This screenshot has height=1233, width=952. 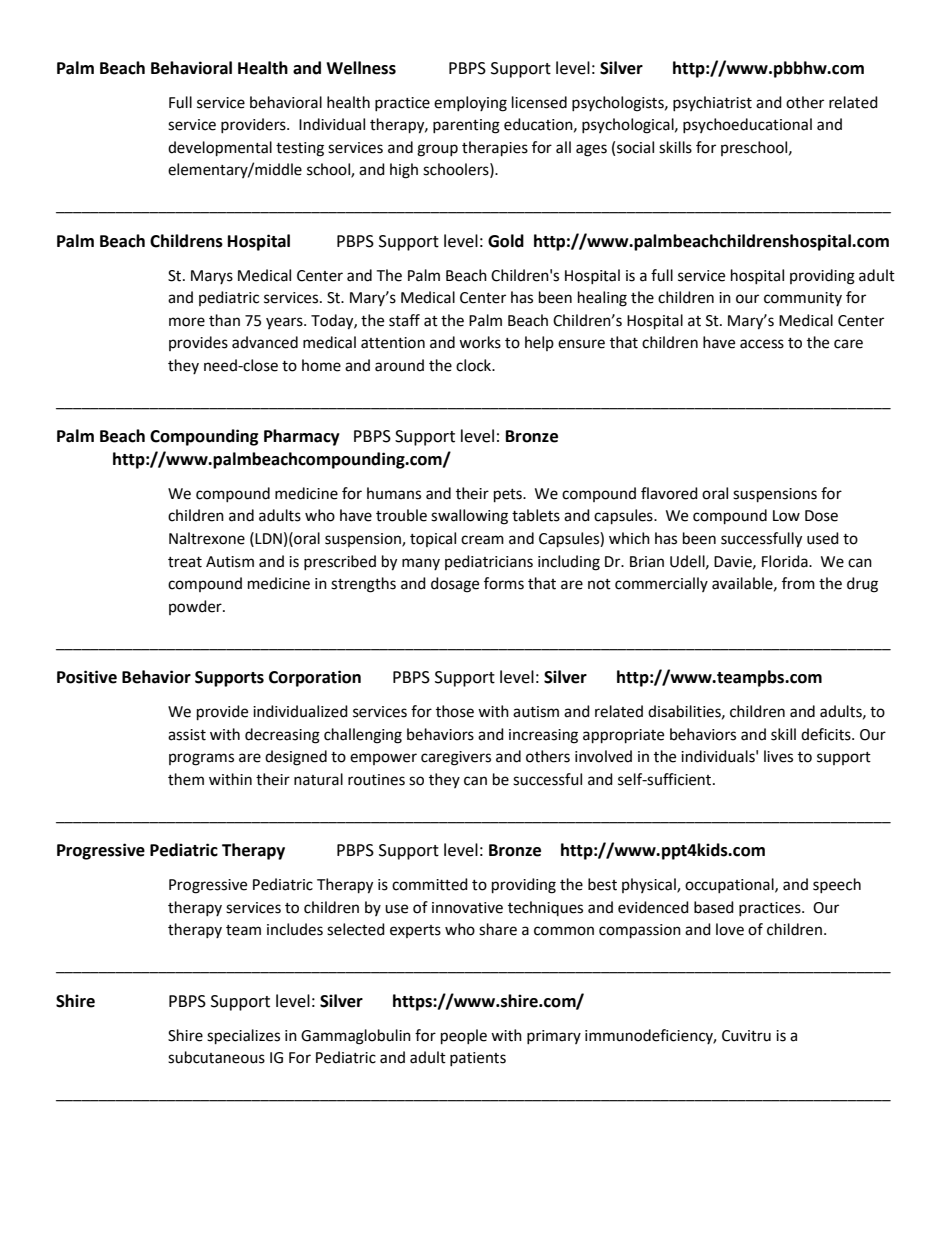 I want to click on psychiatrist, so click(x=712, y=103).
